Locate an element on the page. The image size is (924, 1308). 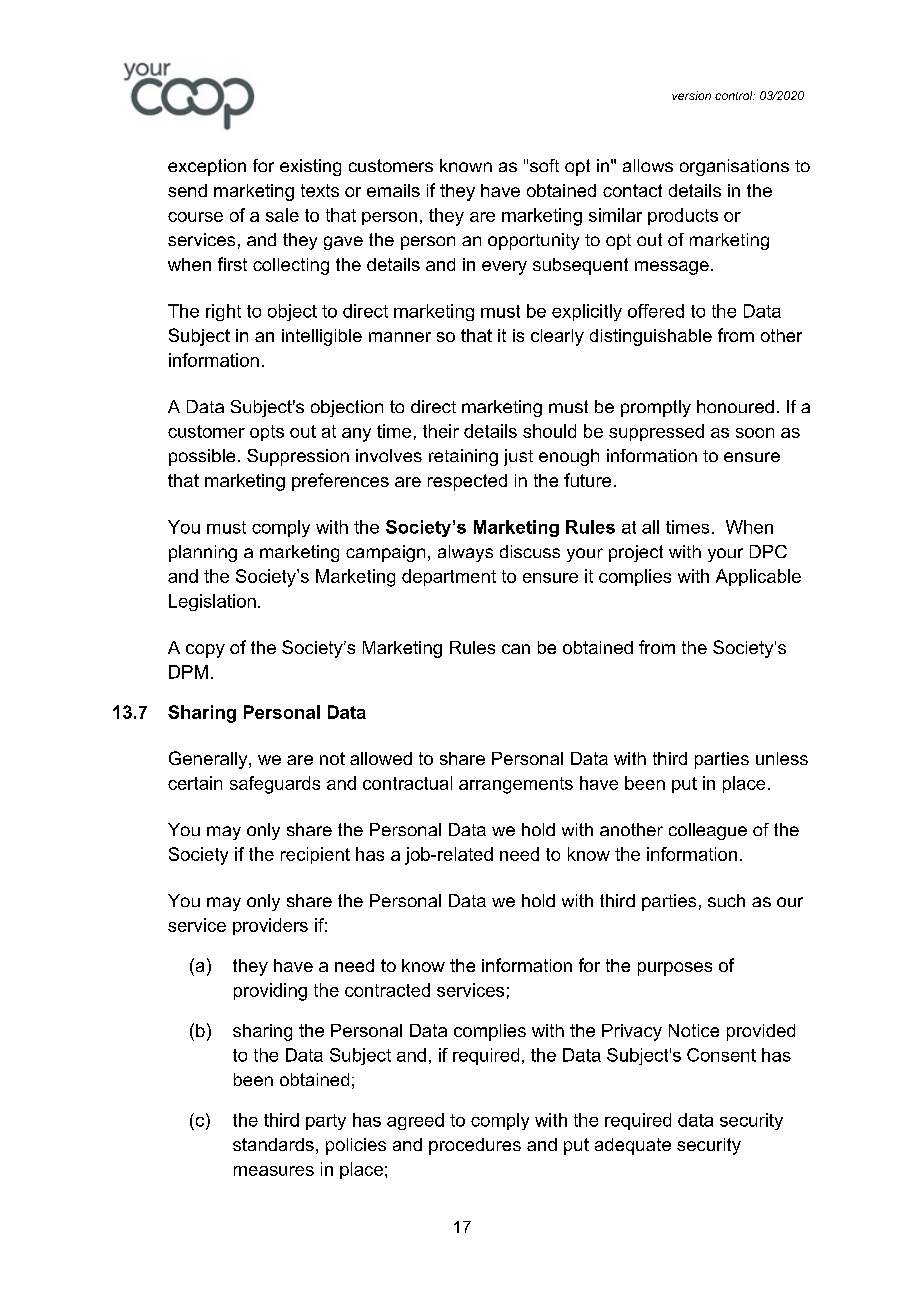
arrangements is located at coordinates (516, 785).
